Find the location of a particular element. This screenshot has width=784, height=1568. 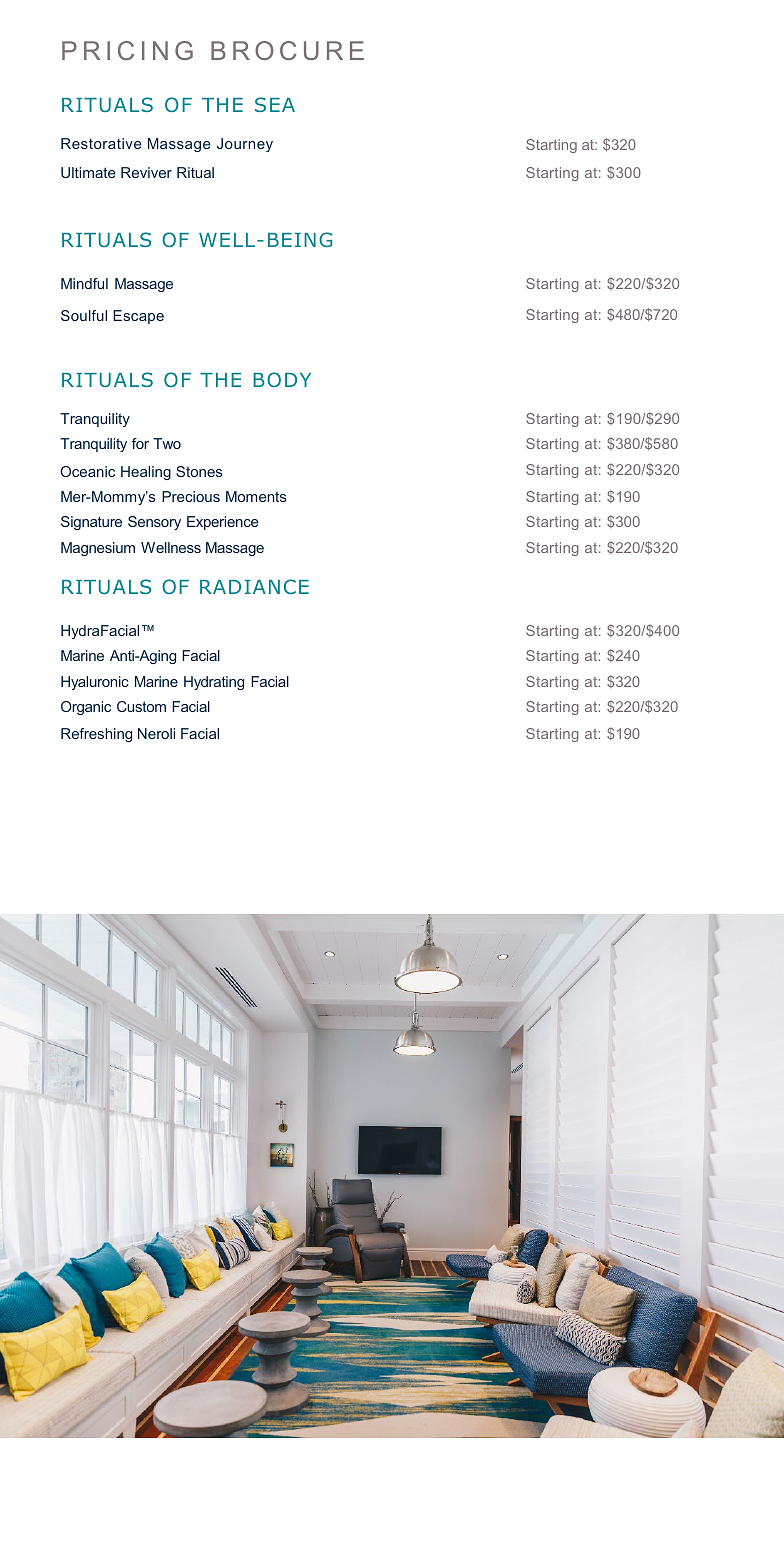

Soulful is located at coordinates (84, 315).
